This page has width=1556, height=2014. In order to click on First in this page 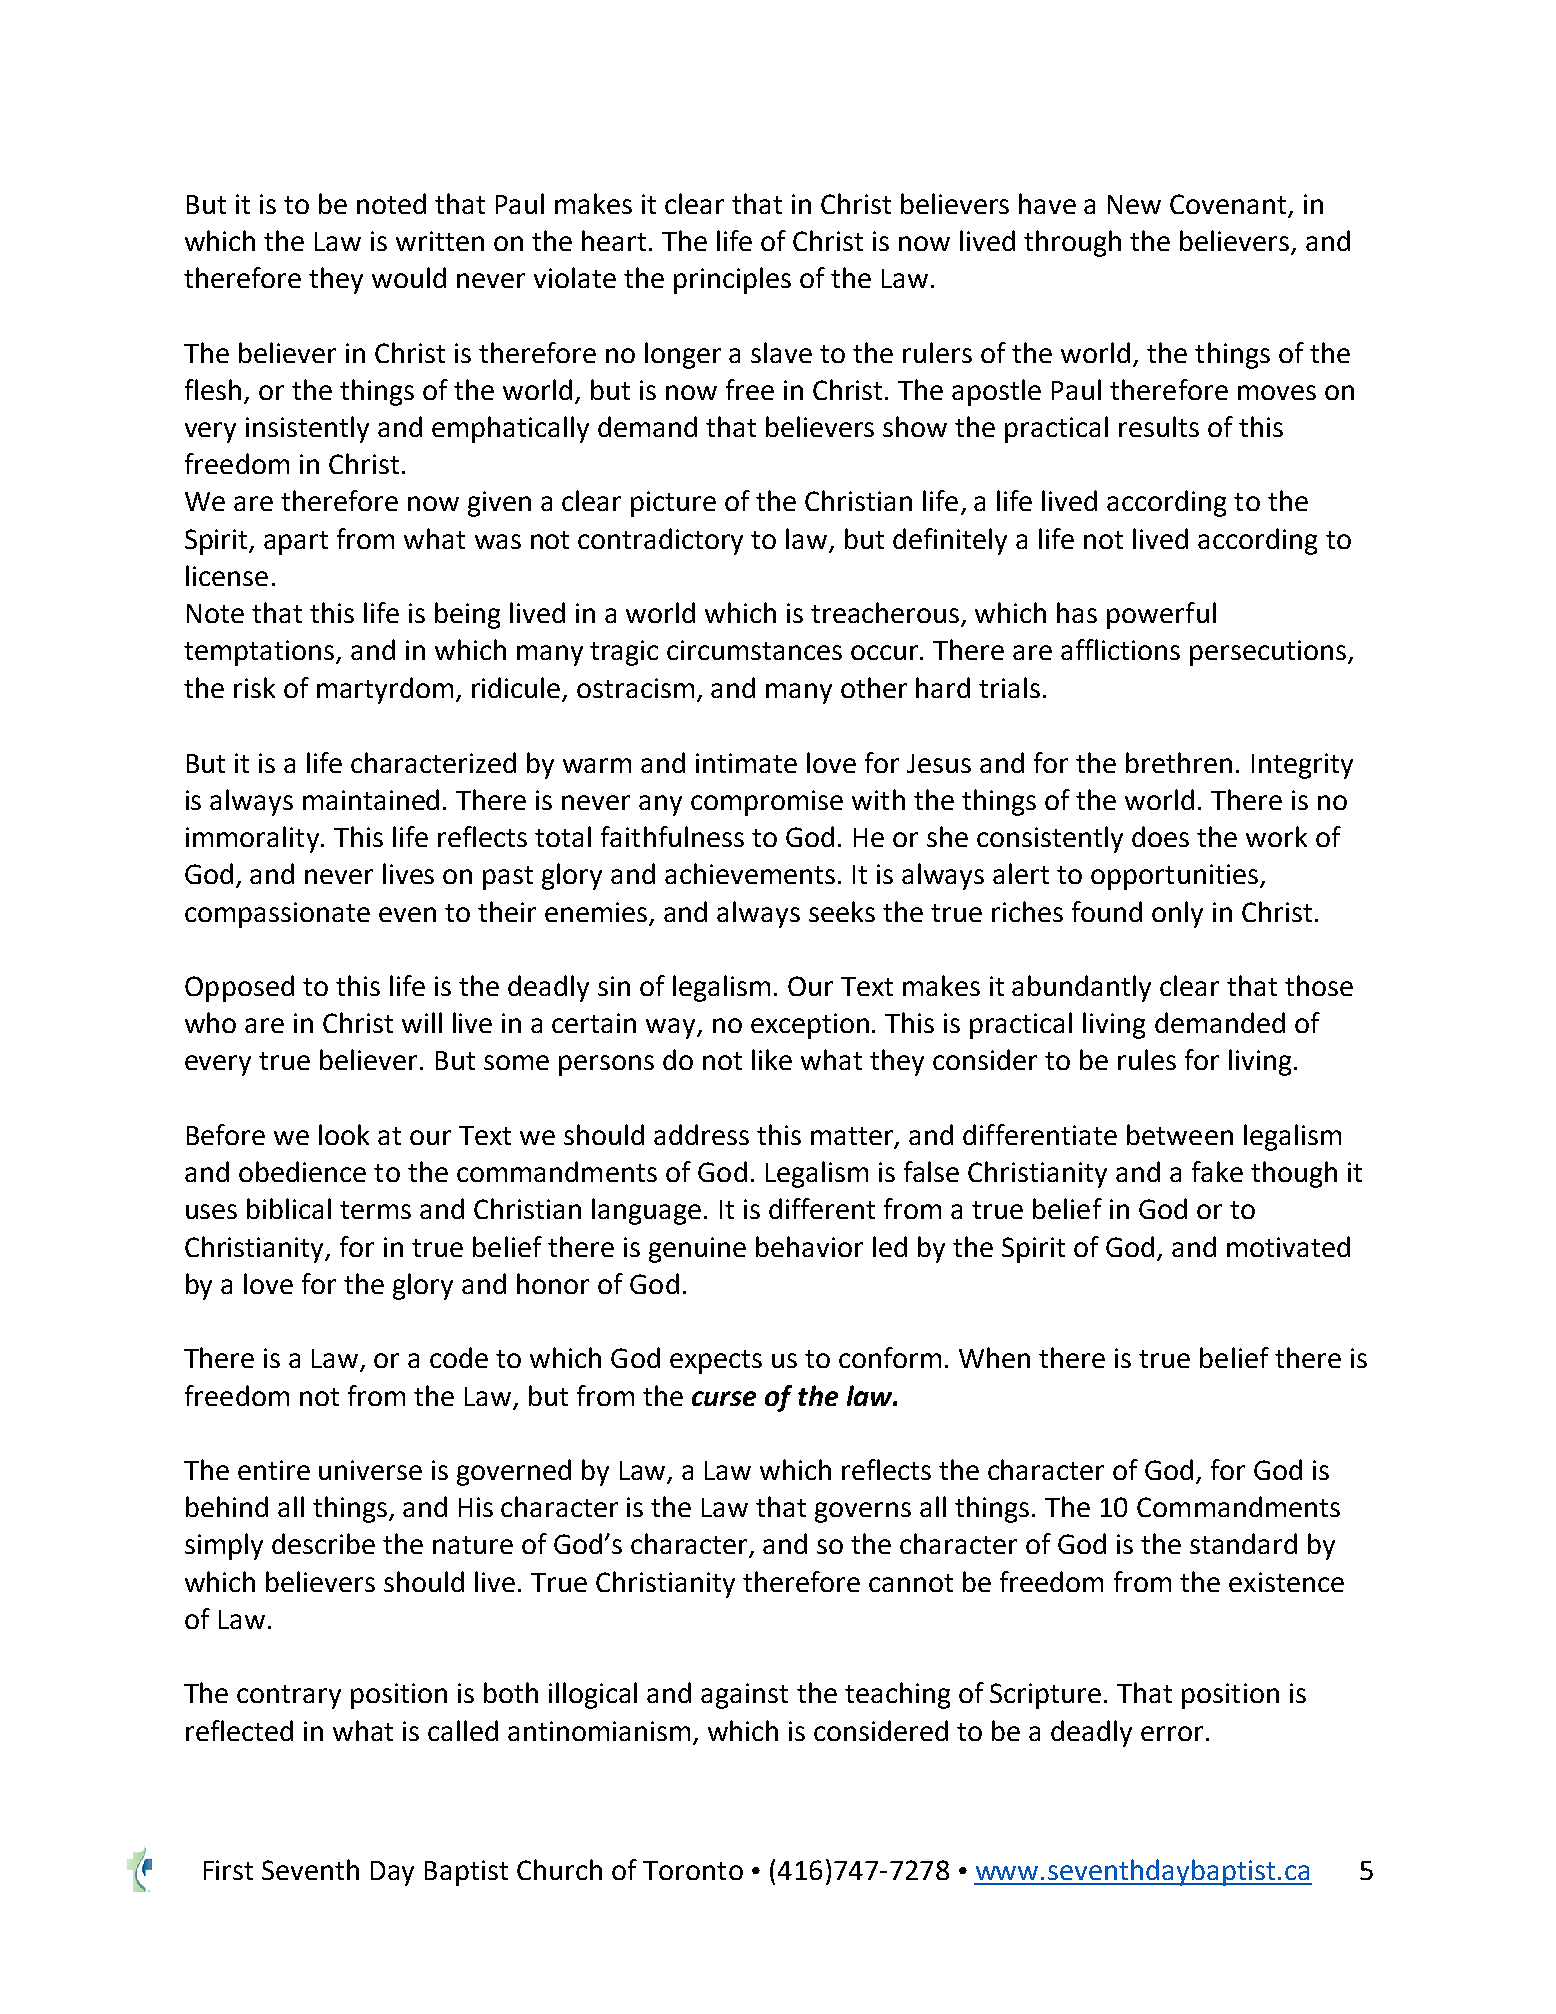, I will do `click(228, 1870)`.
